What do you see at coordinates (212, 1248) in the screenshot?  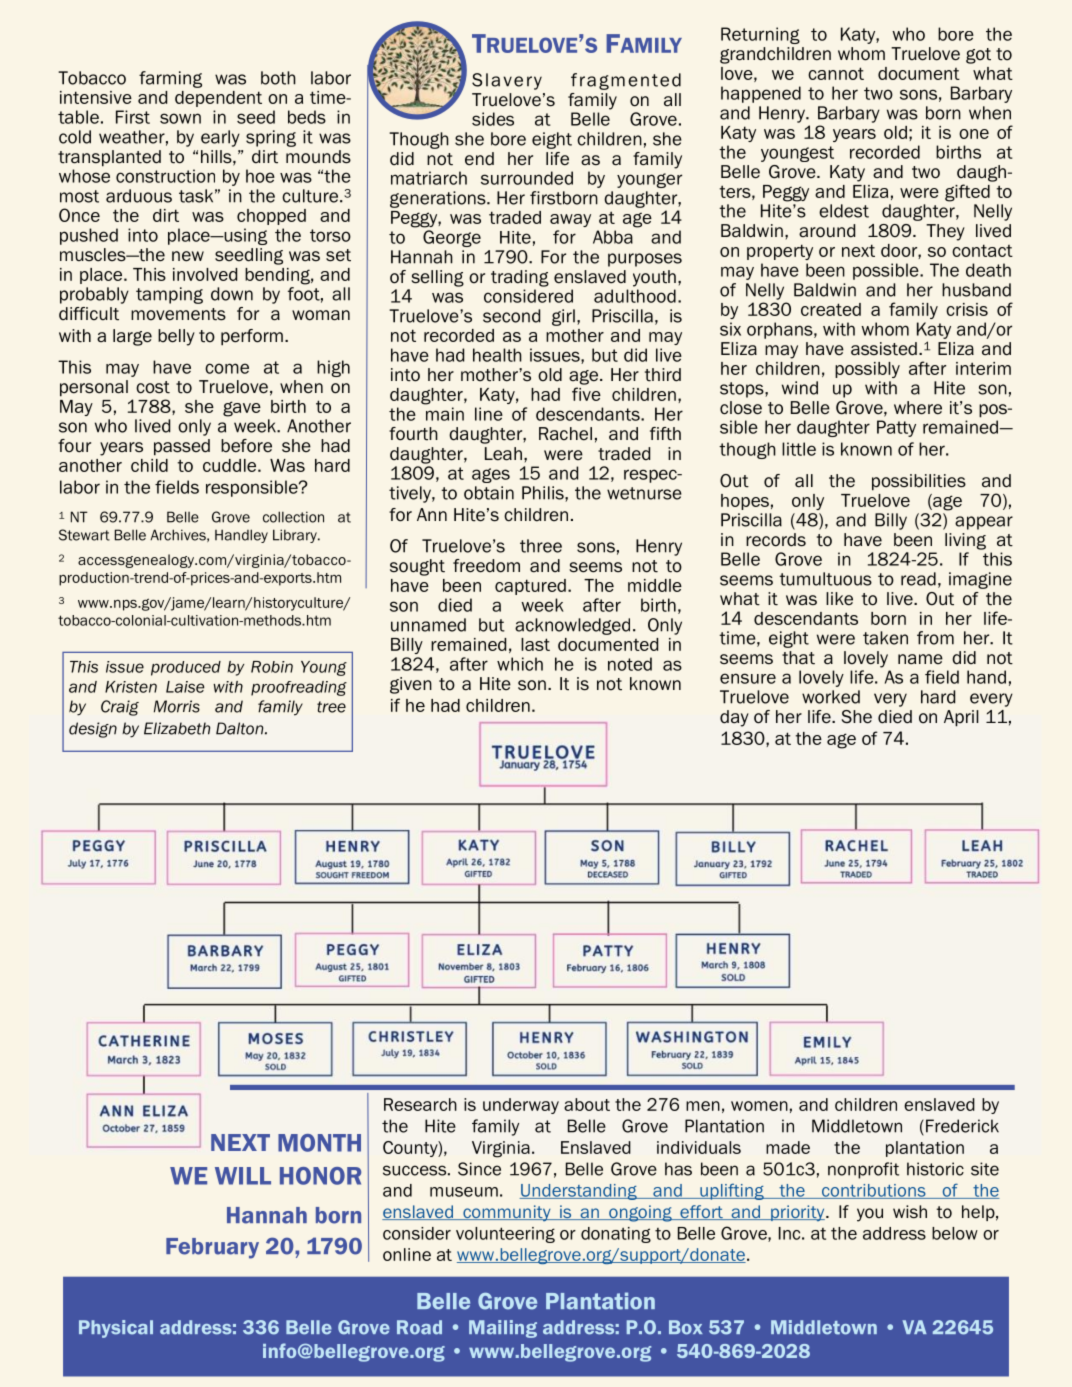 I see `February` at bounding box center [212, 1248].
